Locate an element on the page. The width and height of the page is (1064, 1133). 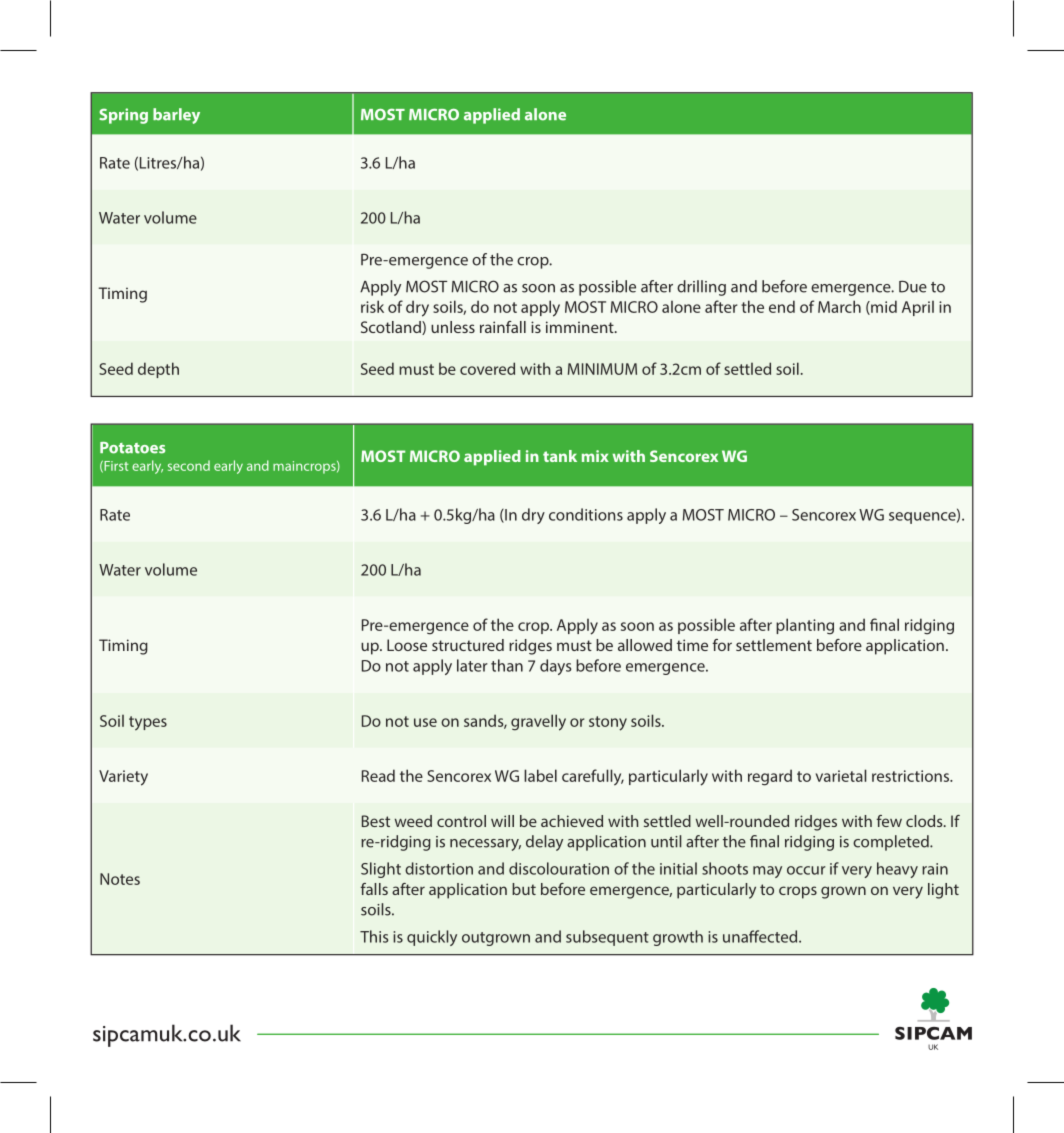
drilling is located at coordinates (701, 288).
